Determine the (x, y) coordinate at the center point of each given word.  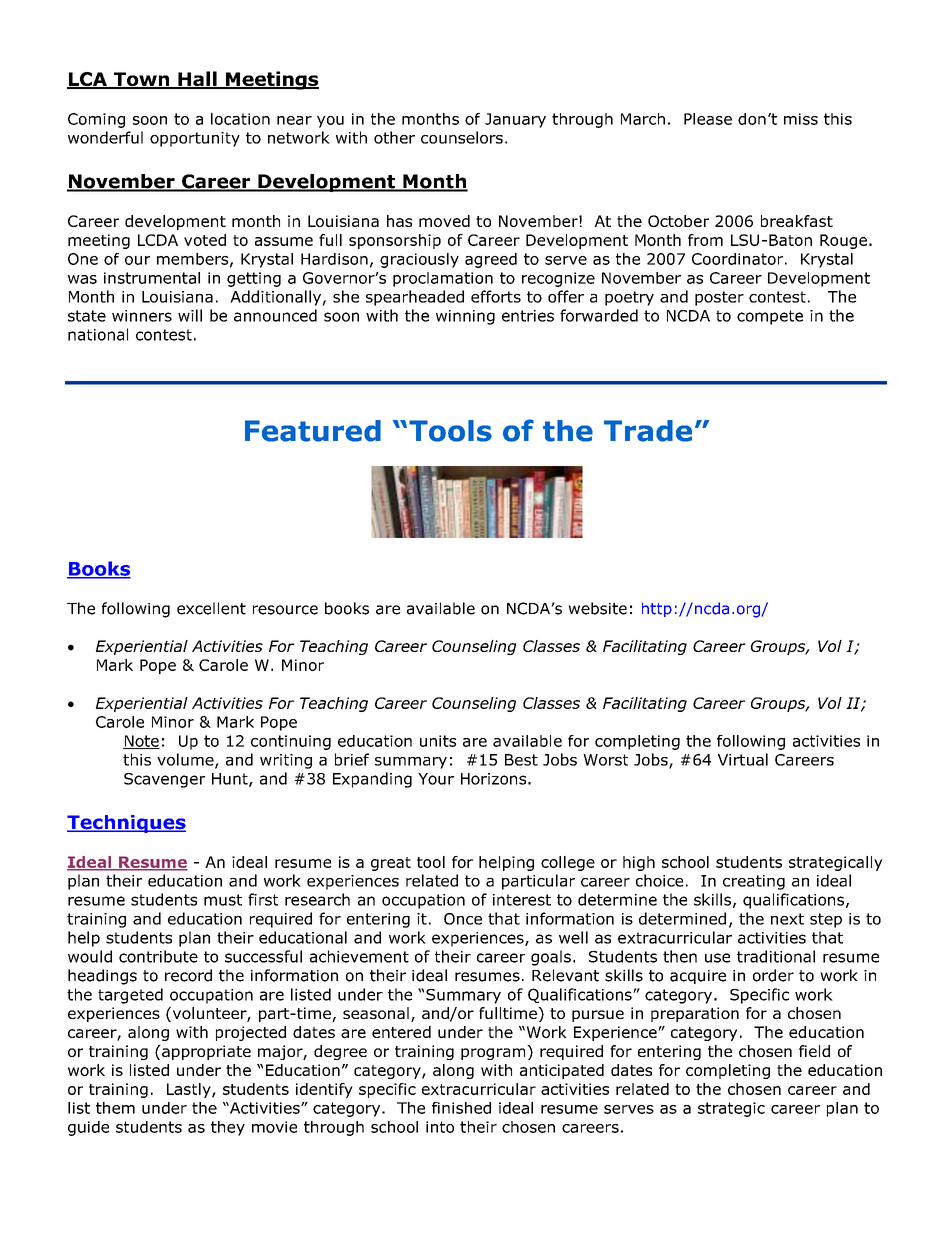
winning (465, 317)
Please (708, 119)
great (391, 864)
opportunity (195, 139)
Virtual (743, 759)
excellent (211, 608)
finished (461, 1108)
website (597, 608)
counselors (462, 137)
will (190, 315)
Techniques (126, 824)
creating (754, 882)
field (814, 1051)
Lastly (190, 1090)
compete (770, 317)
